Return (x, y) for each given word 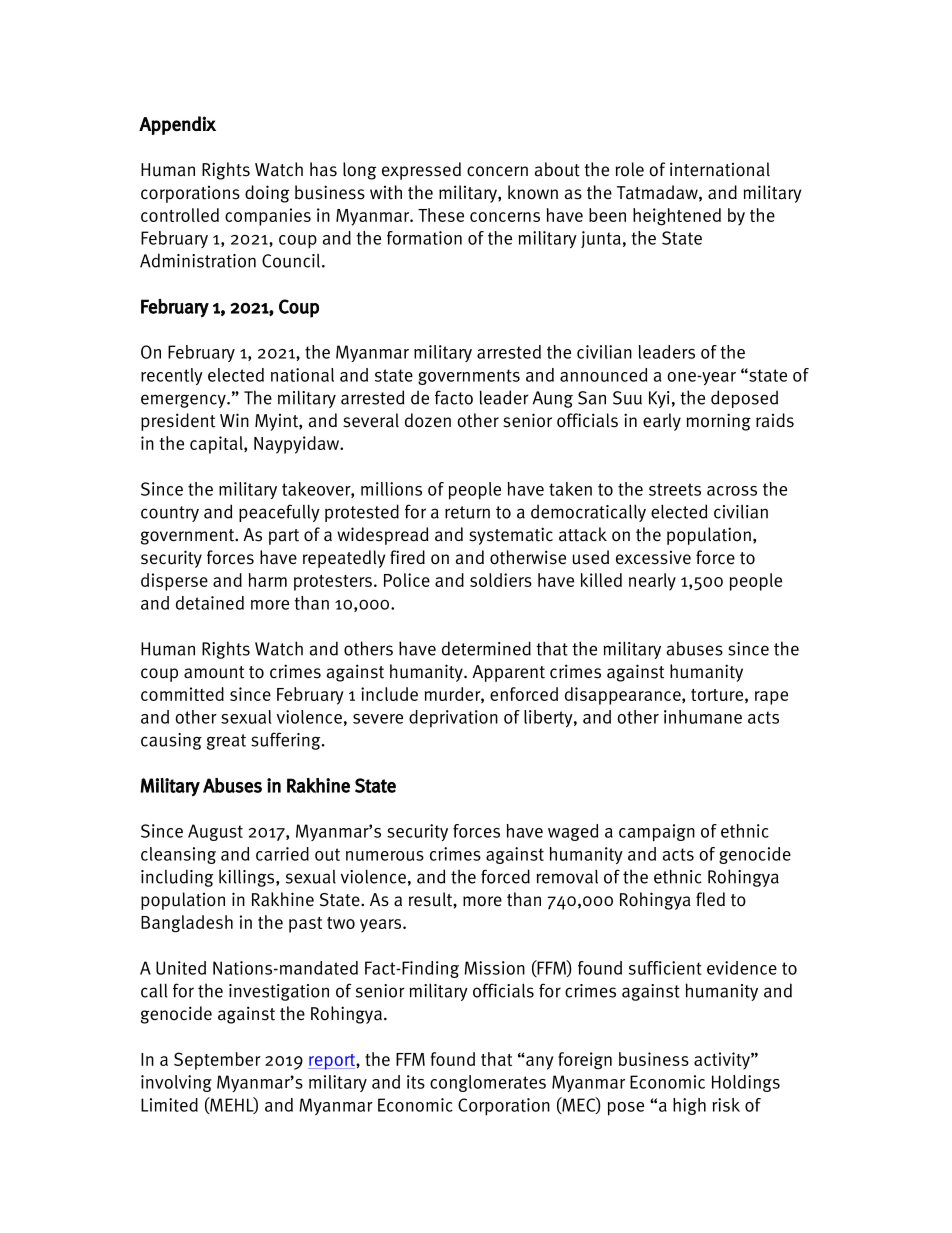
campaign (657, 833)
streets (675, 489)
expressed (421, 171)
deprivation (453, 719)
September (217, 1061)
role (629, 169)
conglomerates (488, 1083)
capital (217, 445)
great (226, 742)
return (467, 512)
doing (267, 194)
